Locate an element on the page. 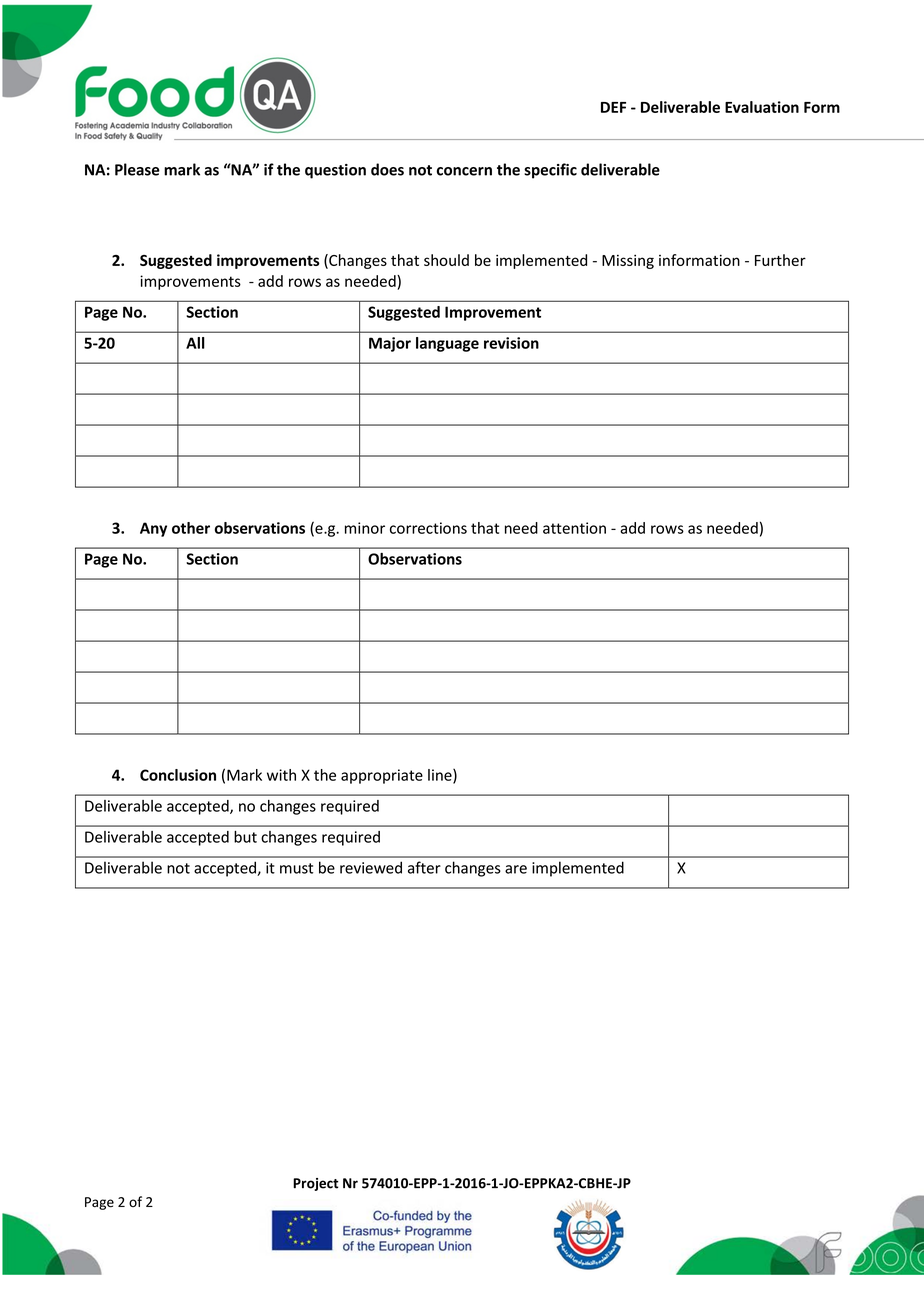  line is located at coordinates (441, 776).
